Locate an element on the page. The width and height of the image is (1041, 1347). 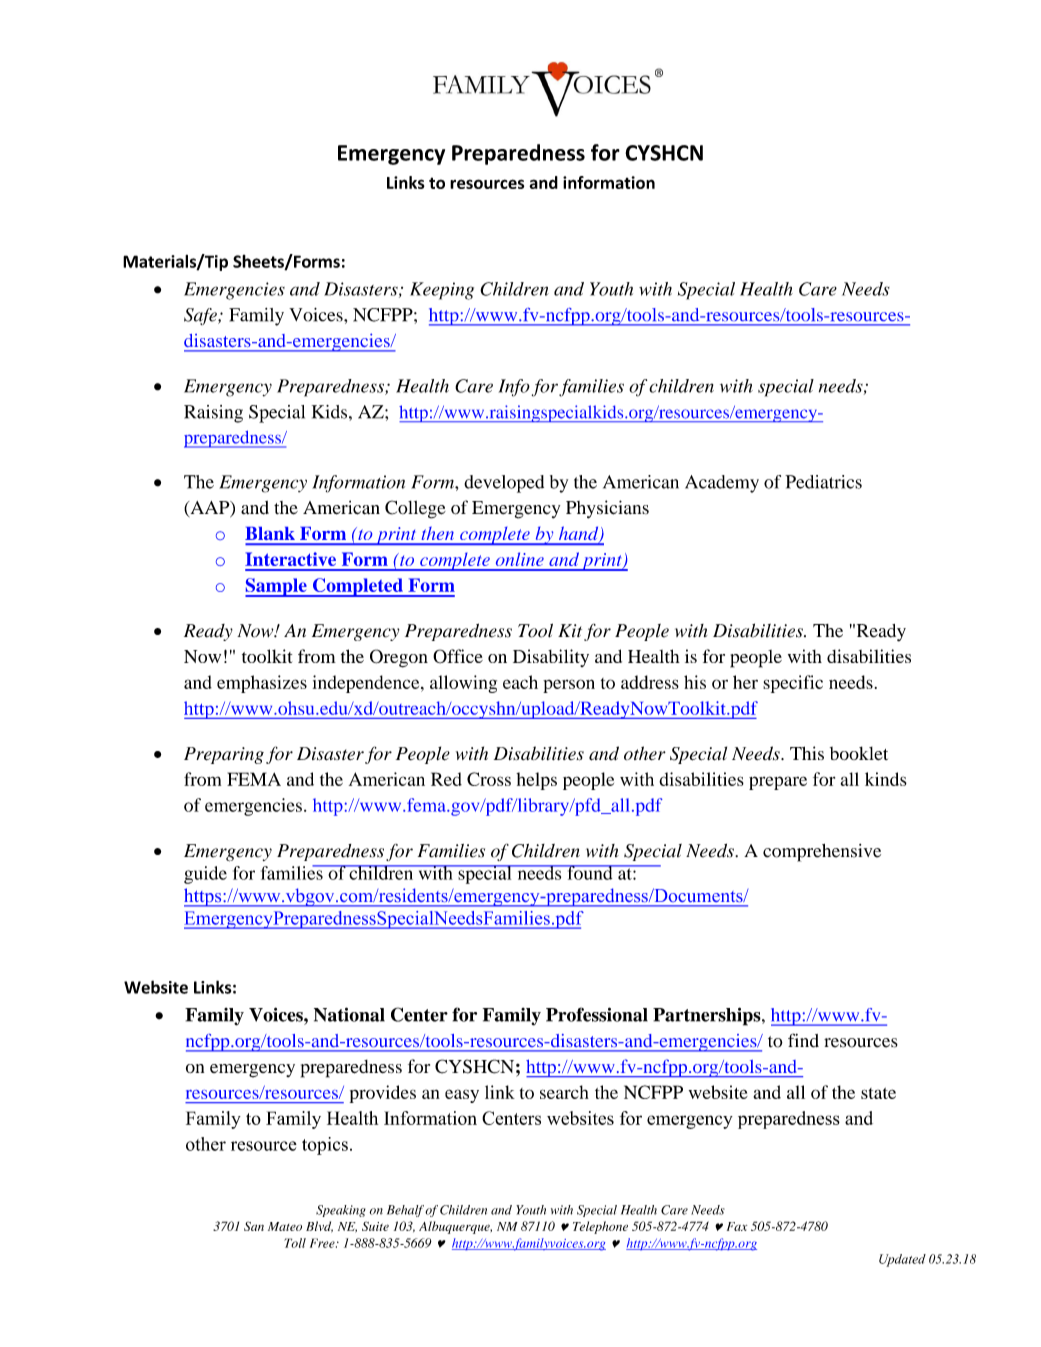
Professional is located at coordinates (597, 1014).
